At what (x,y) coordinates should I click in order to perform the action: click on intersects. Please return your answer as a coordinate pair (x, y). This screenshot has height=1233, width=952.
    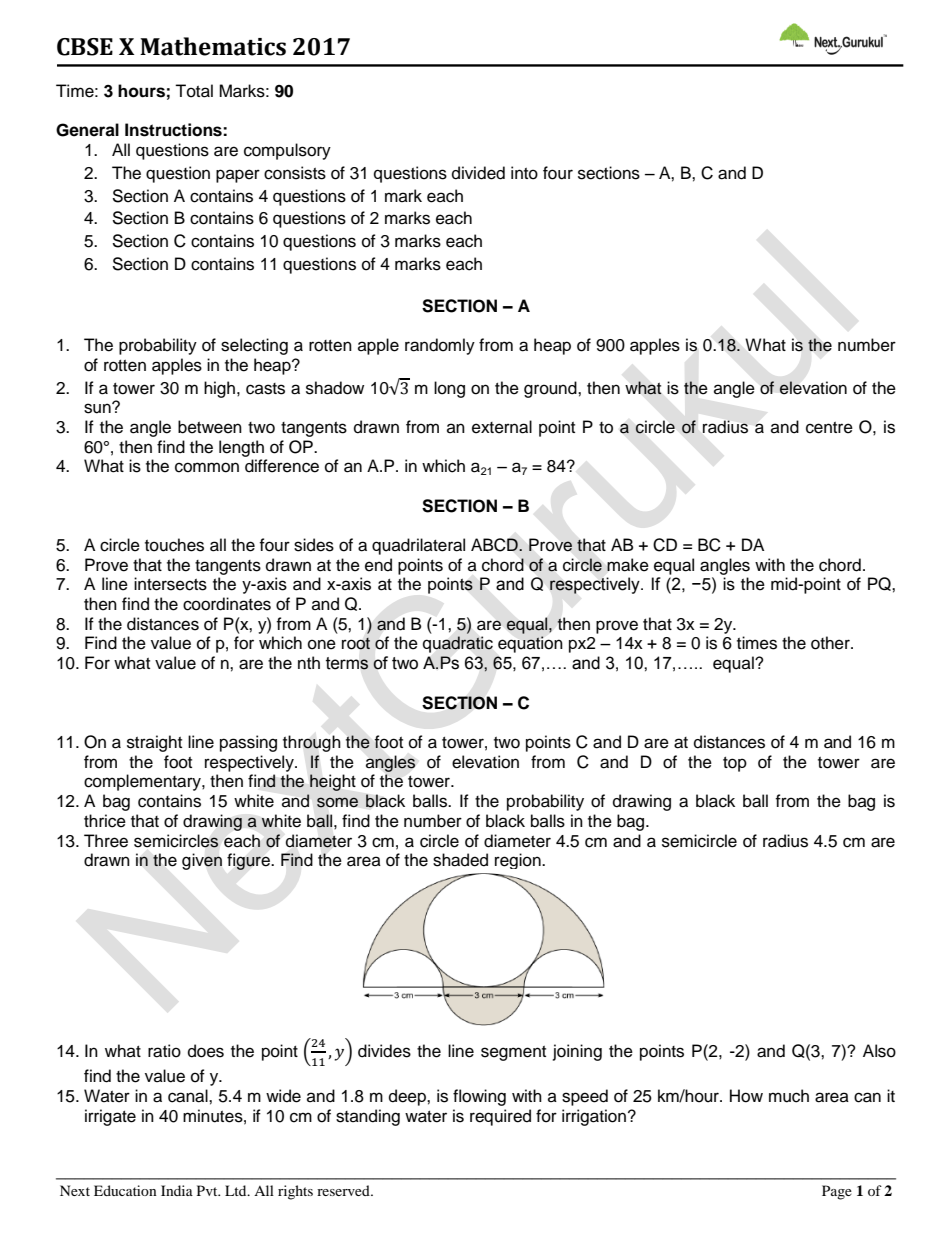
    Looking at the image, I should click on (170, 584).
